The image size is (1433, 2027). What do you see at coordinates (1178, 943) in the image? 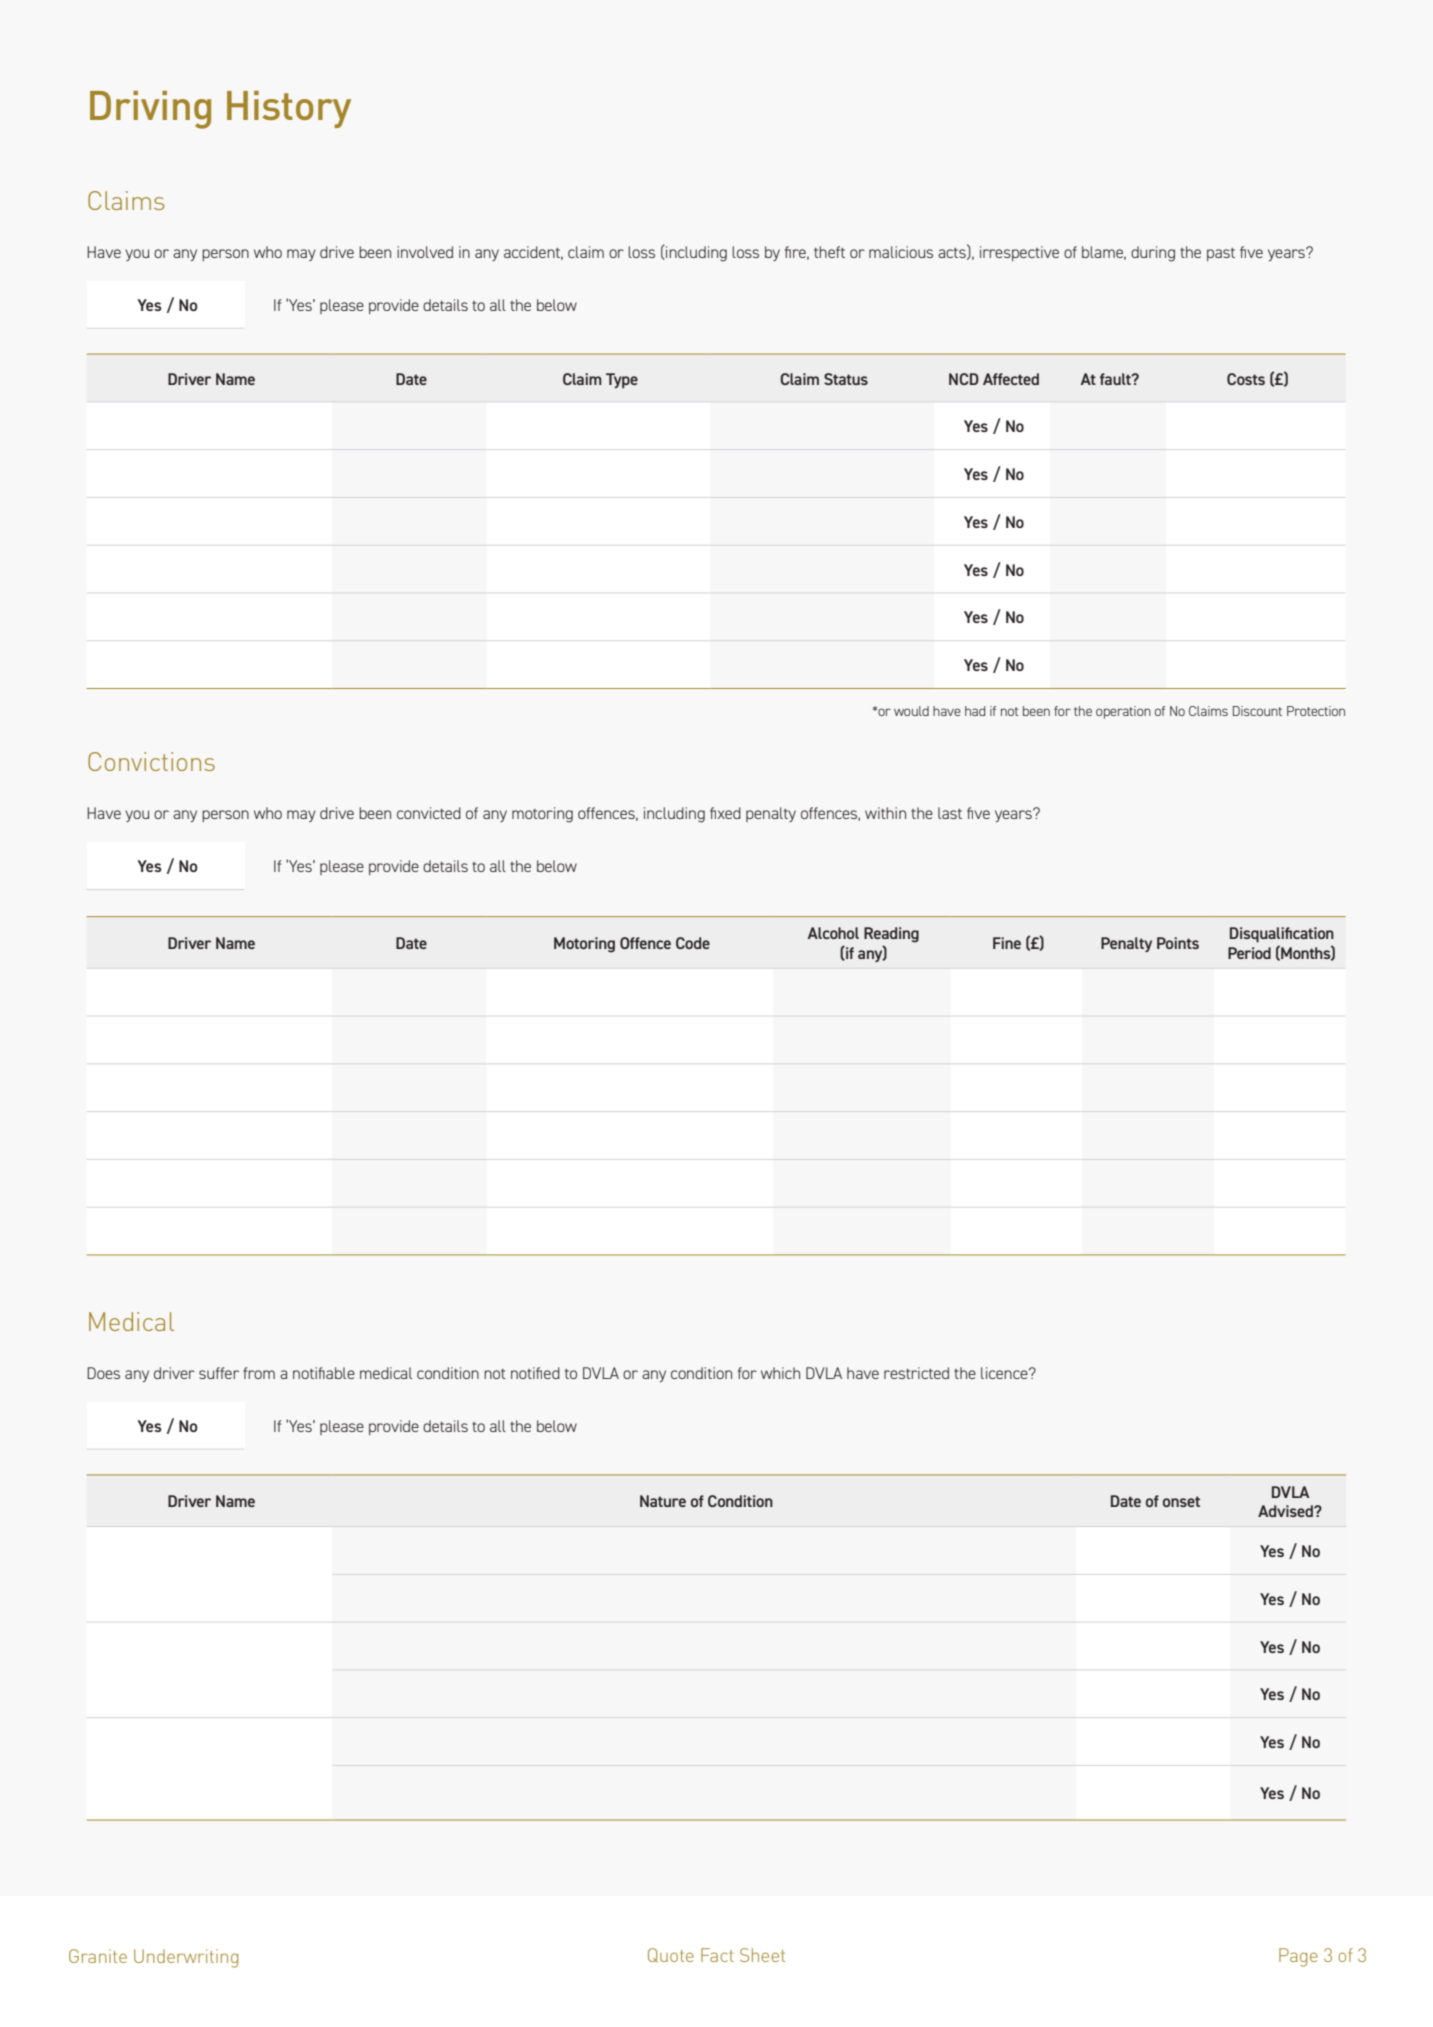
I see `Points` at bounding box center [1178, 943].
